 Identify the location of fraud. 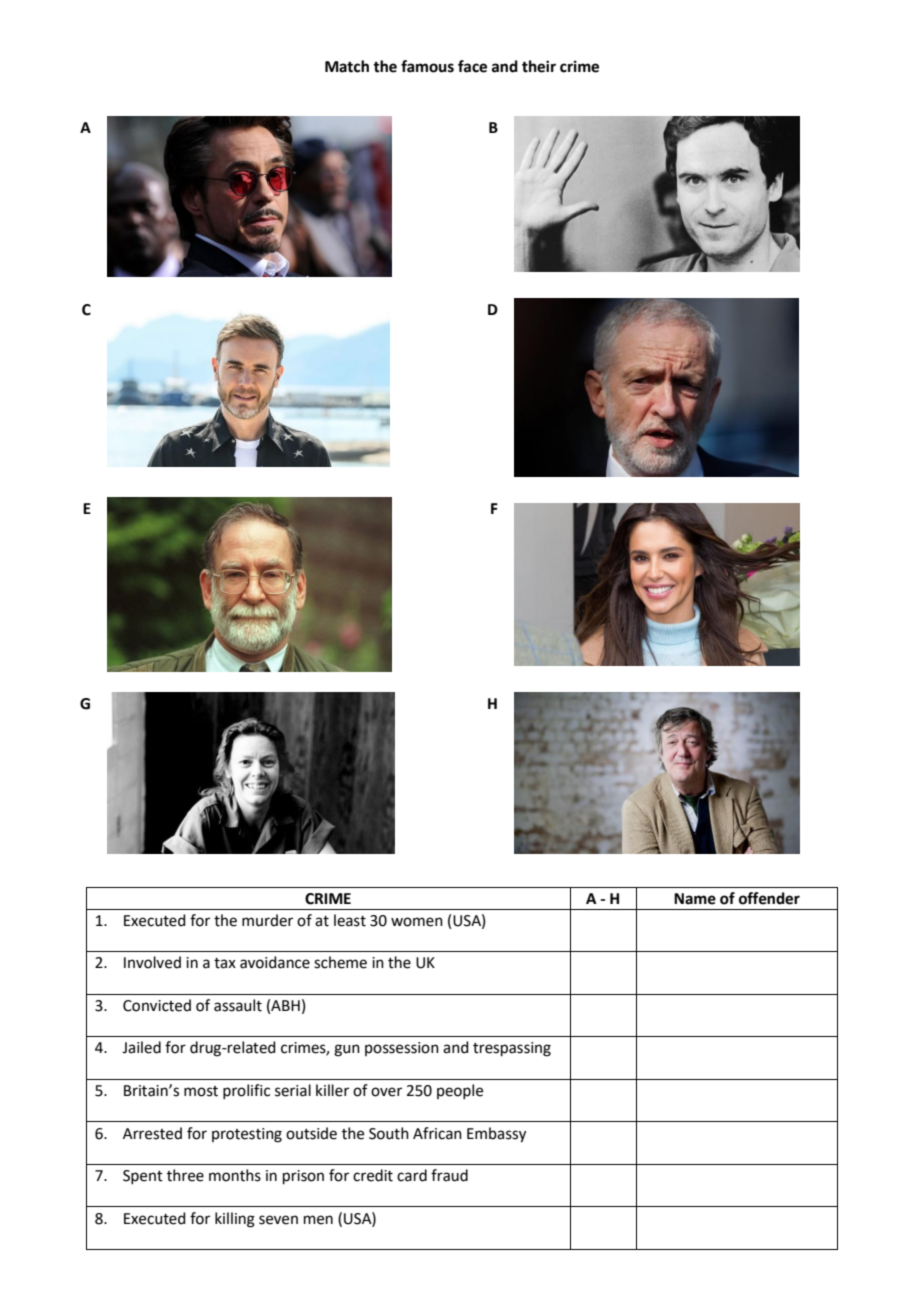
(449, 1175).
